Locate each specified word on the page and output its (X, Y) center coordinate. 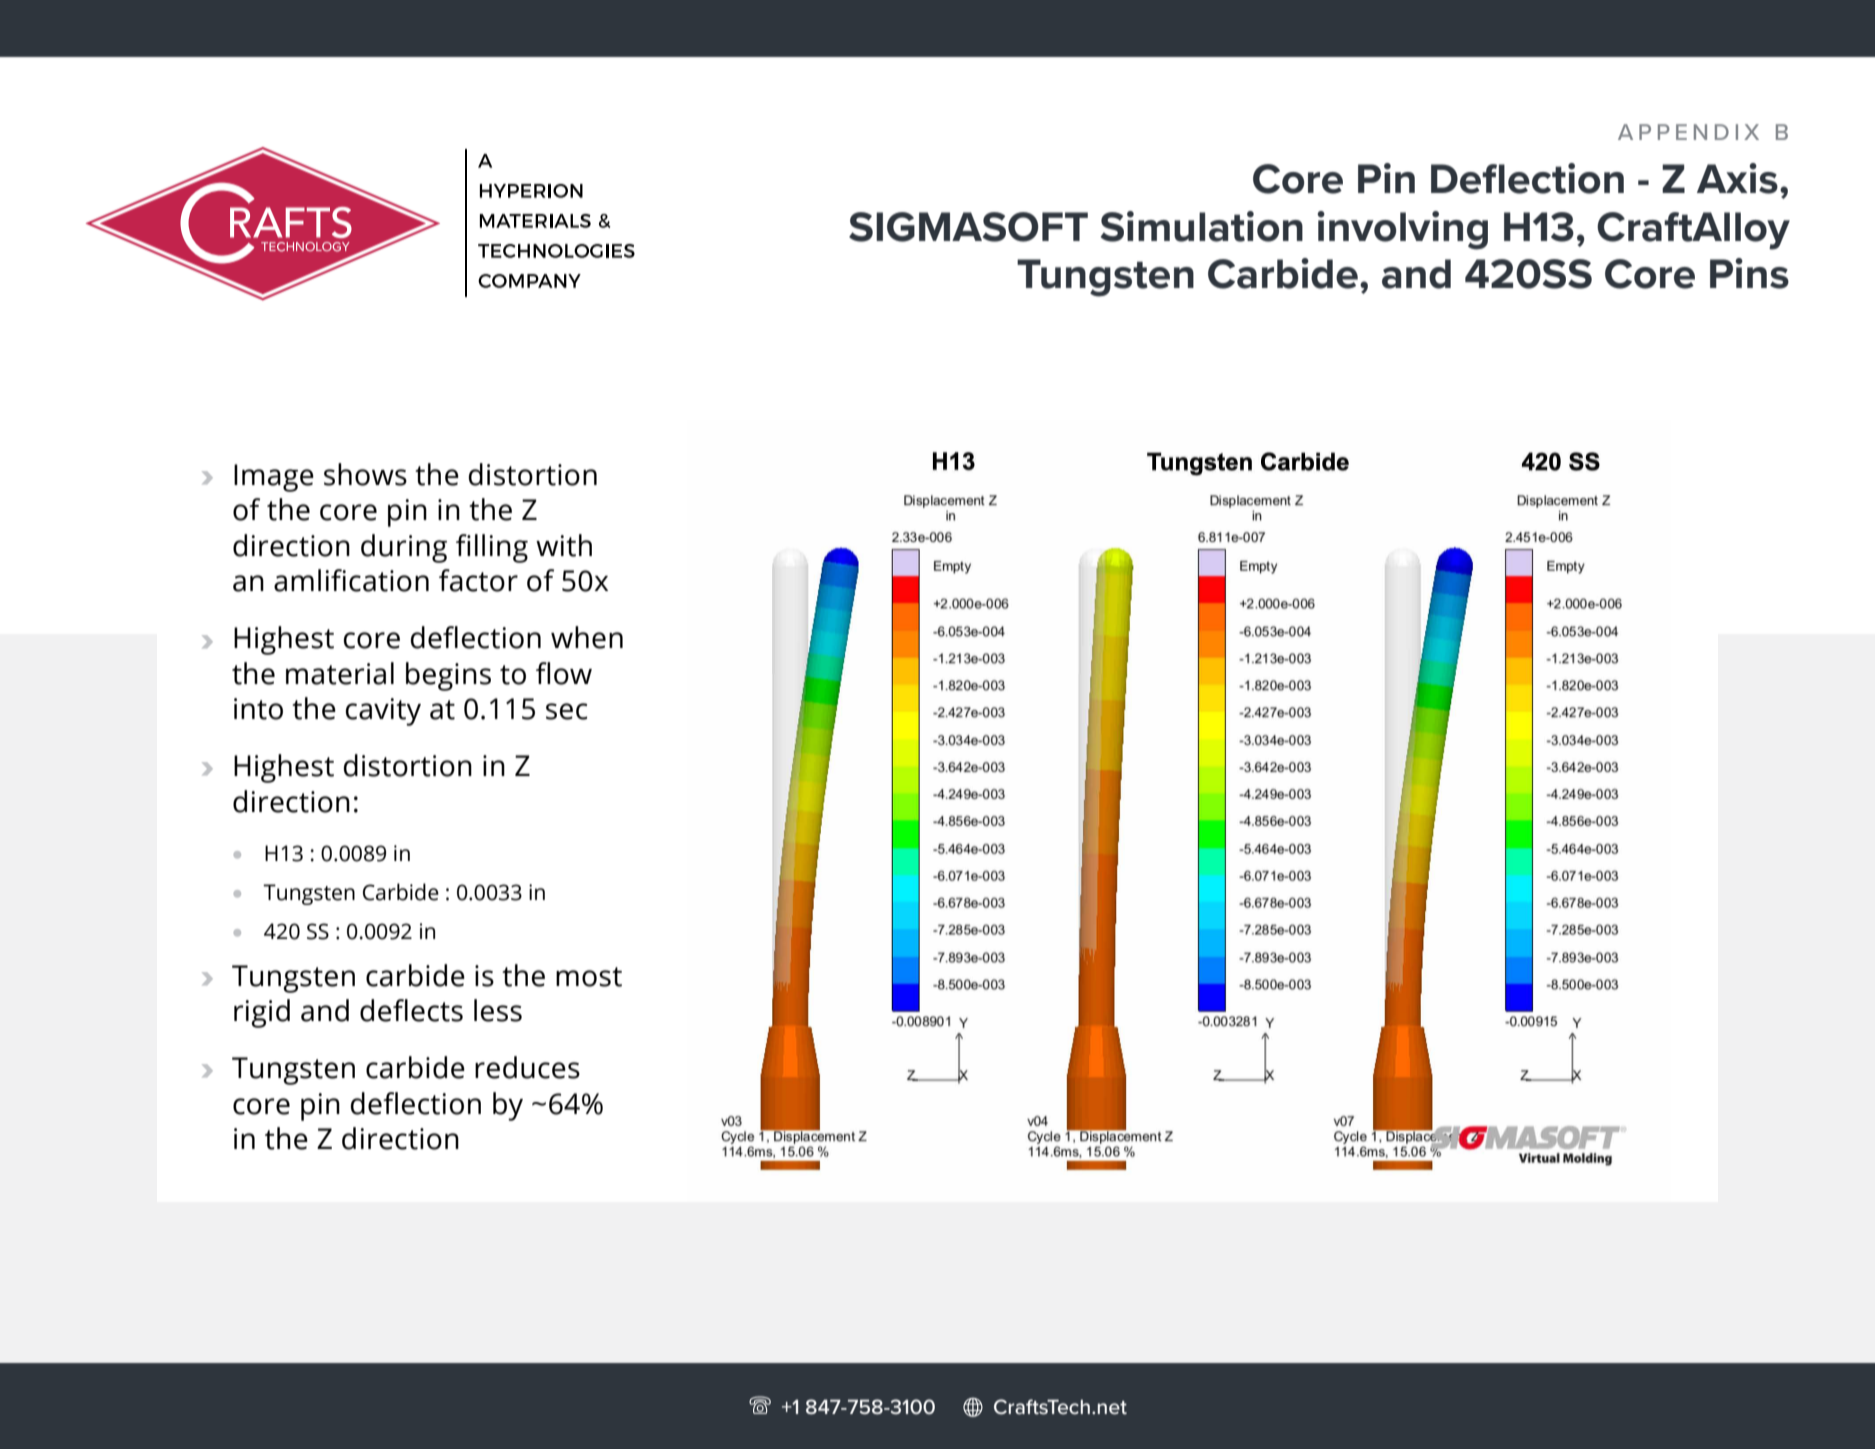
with (564, 545)
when (587, 637)
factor (478, 580)
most (589, 977)
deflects (411, 1010)
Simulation (1201, 226)
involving (1402, 230)
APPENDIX (1688, 132)
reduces (527, 1067)
